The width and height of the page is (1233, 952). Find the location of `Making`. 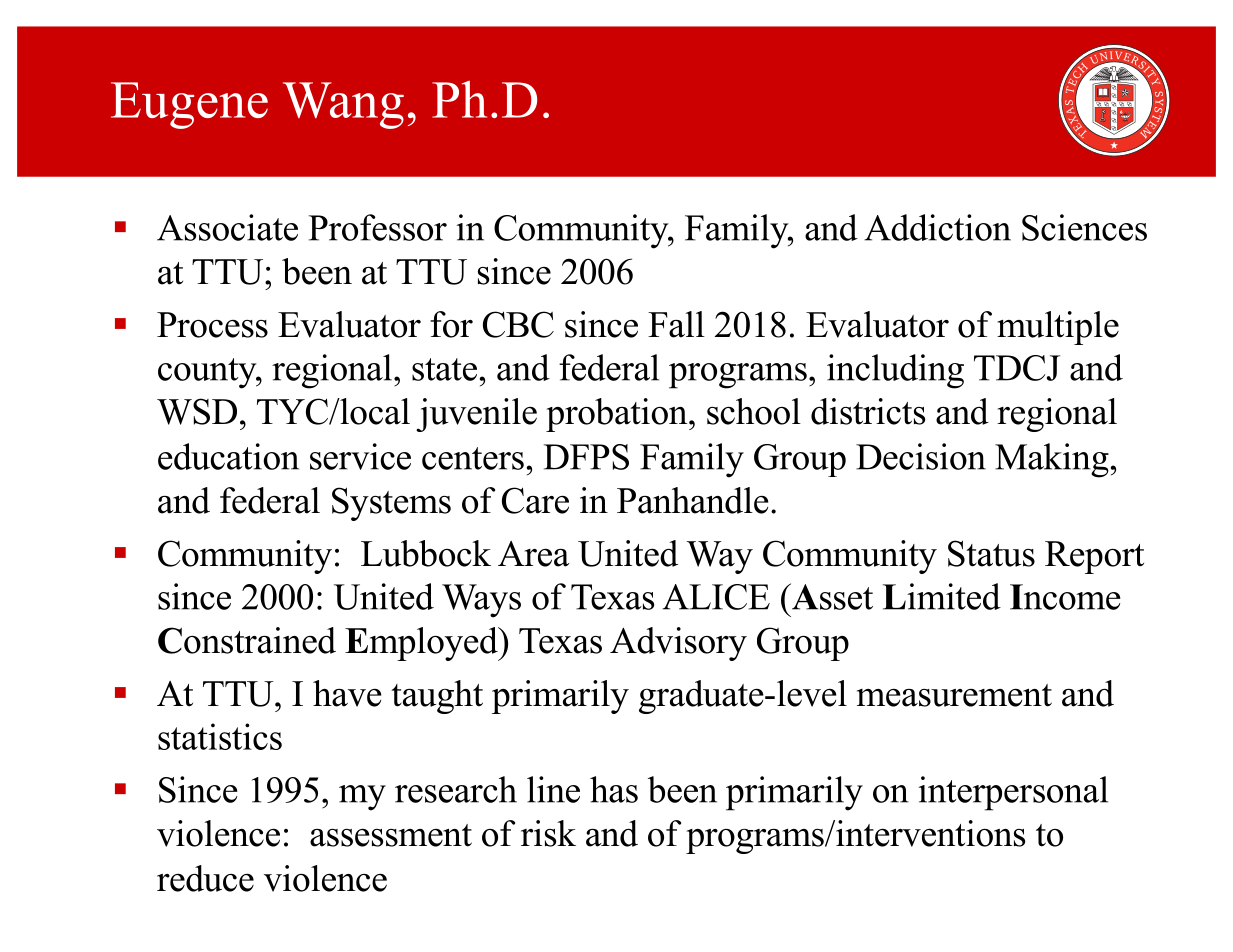

Making is located at coordinates (1052, 460).
